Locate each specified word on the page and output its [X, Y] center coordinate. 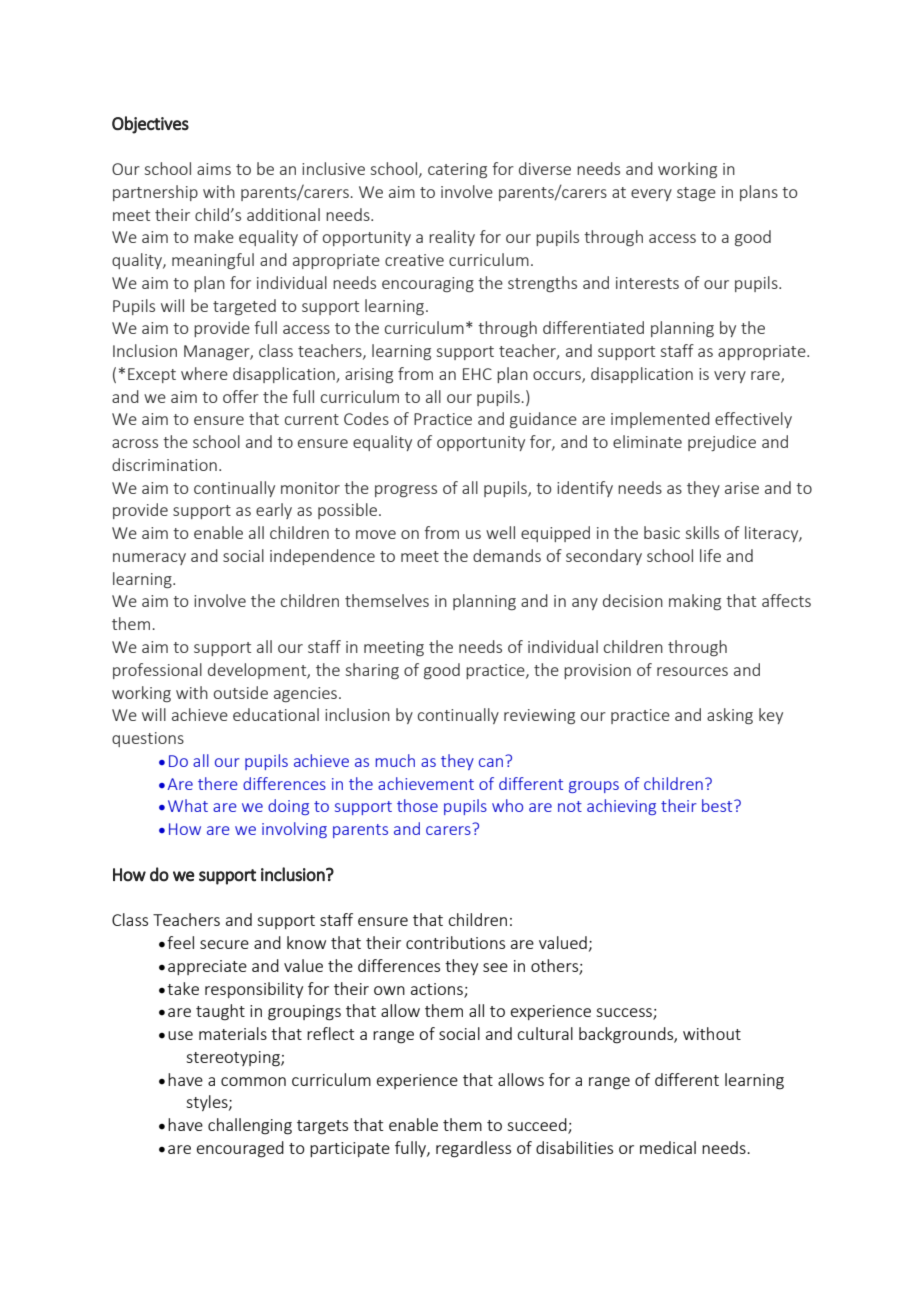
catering [457, 170]
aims [214, 169]
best [718, 805]
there [218, 783]
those [417, 805]
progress [406, 491]
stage [696, 194]
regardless [473, 1149]
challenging [250, 1126]
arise [742, 488]
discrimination [164, 464]
